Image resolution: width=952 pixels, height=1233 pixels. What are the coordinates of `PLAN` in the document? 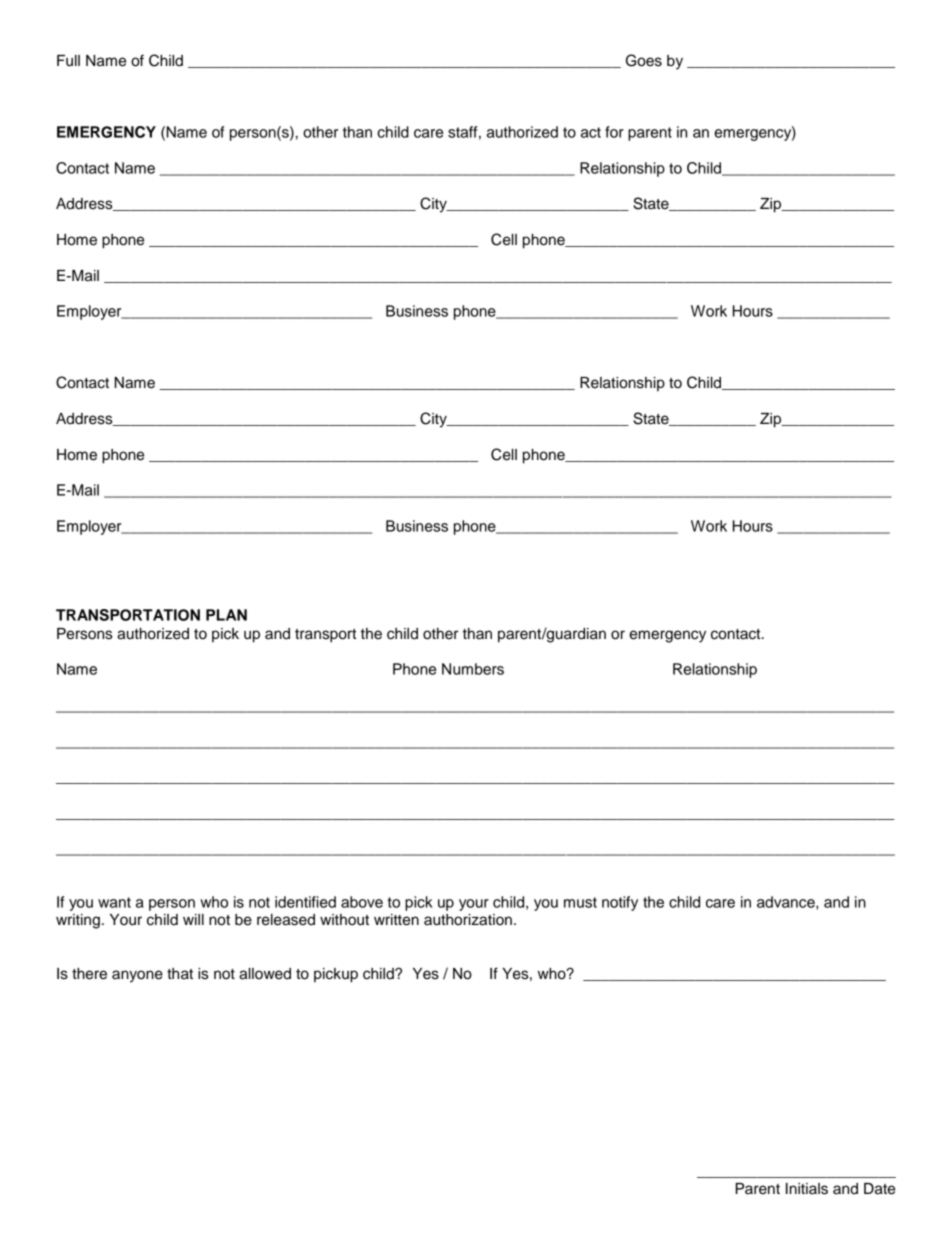 It's located at (226, 615).
